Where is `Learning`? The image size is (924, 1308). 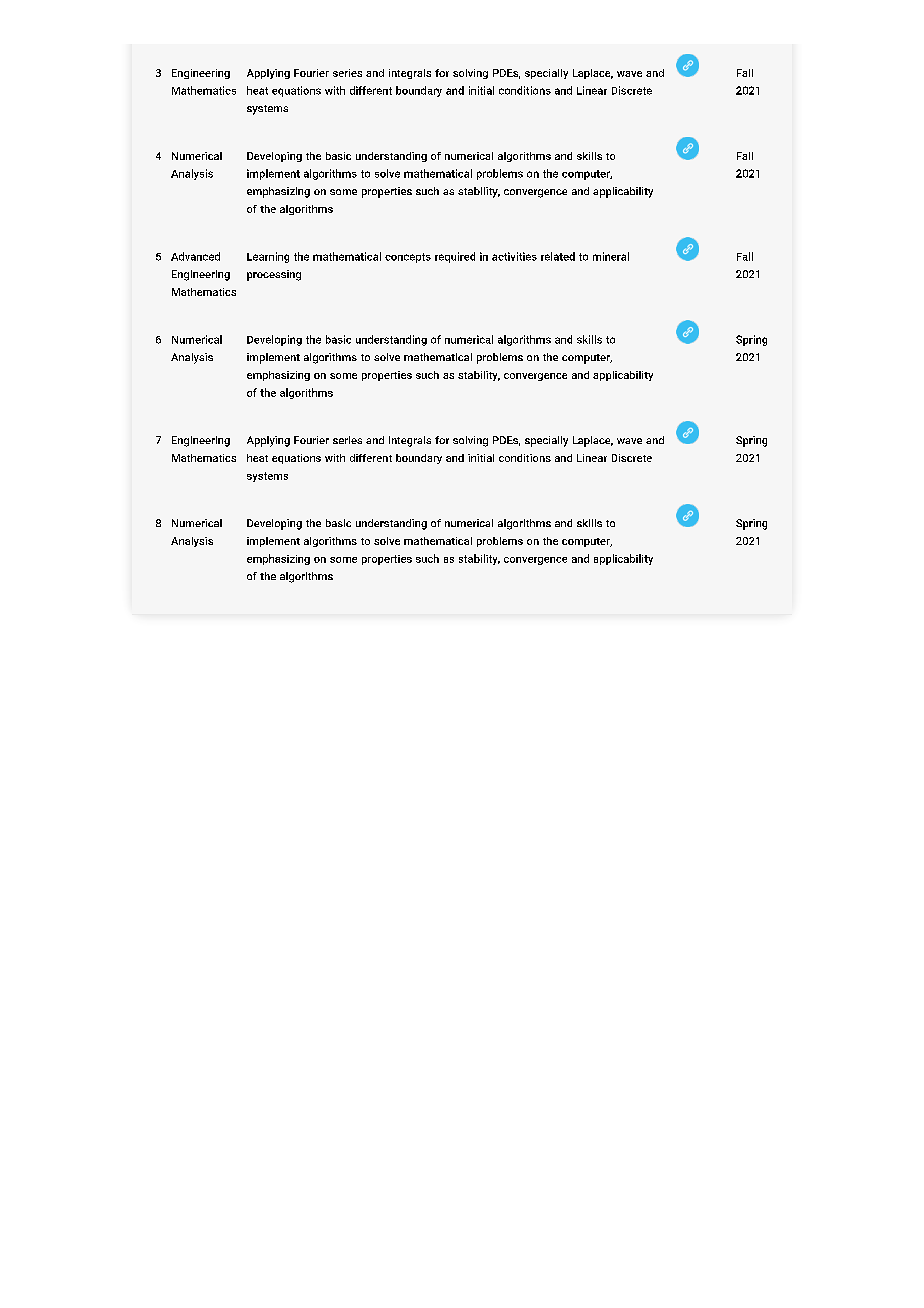 Learning is located at coordinates (268, 257).
